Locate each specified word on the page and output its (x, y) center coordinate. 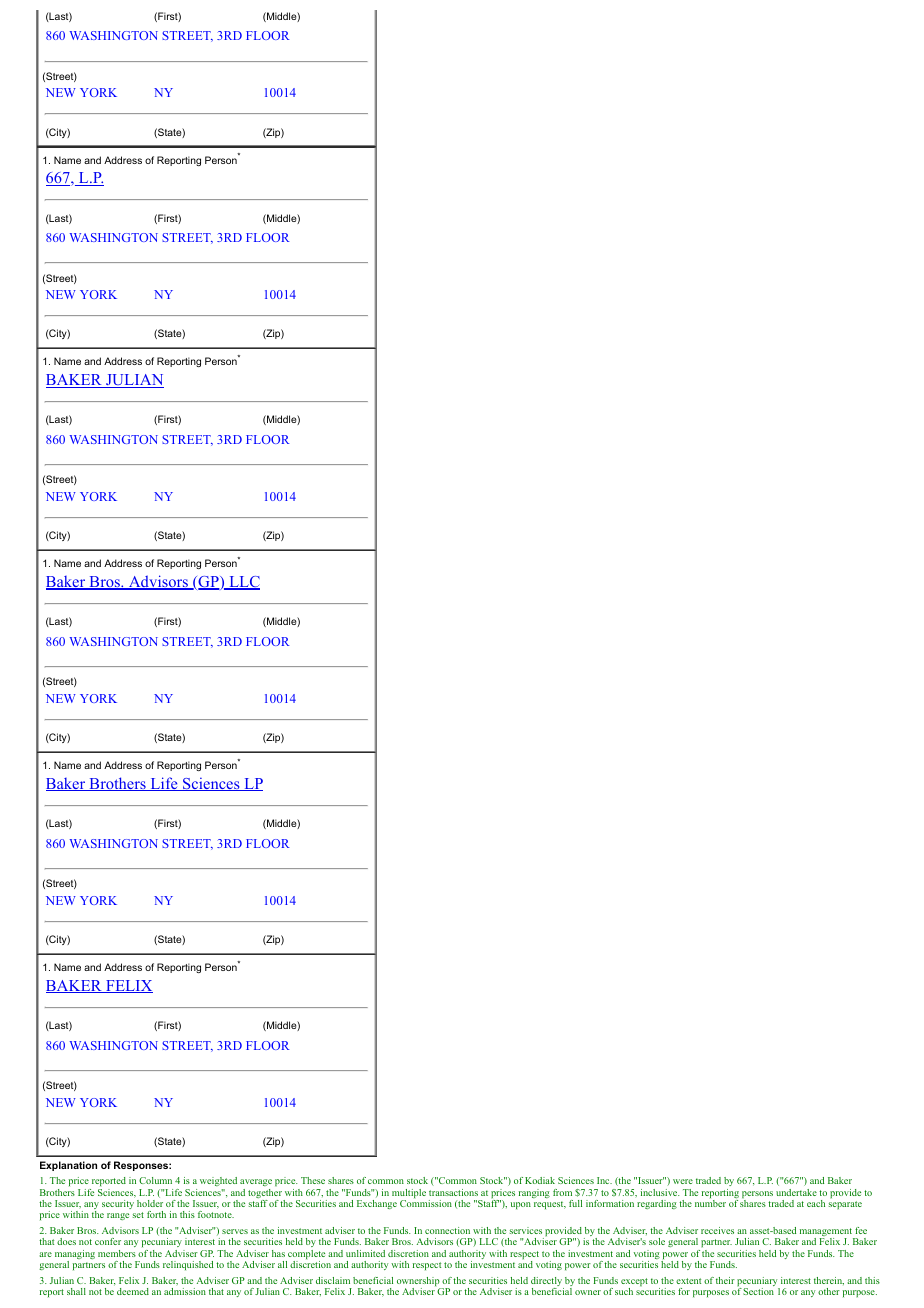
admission (185, 1291)
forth (156, 1214)
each (816, 1203)
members (117, 1253)
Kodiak (540, 1180)
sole (657, 1241)
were (683, 1181)
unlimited (365, 1253)
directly (547, 1283)
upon (521, 1205)
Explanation (68, 1166)
